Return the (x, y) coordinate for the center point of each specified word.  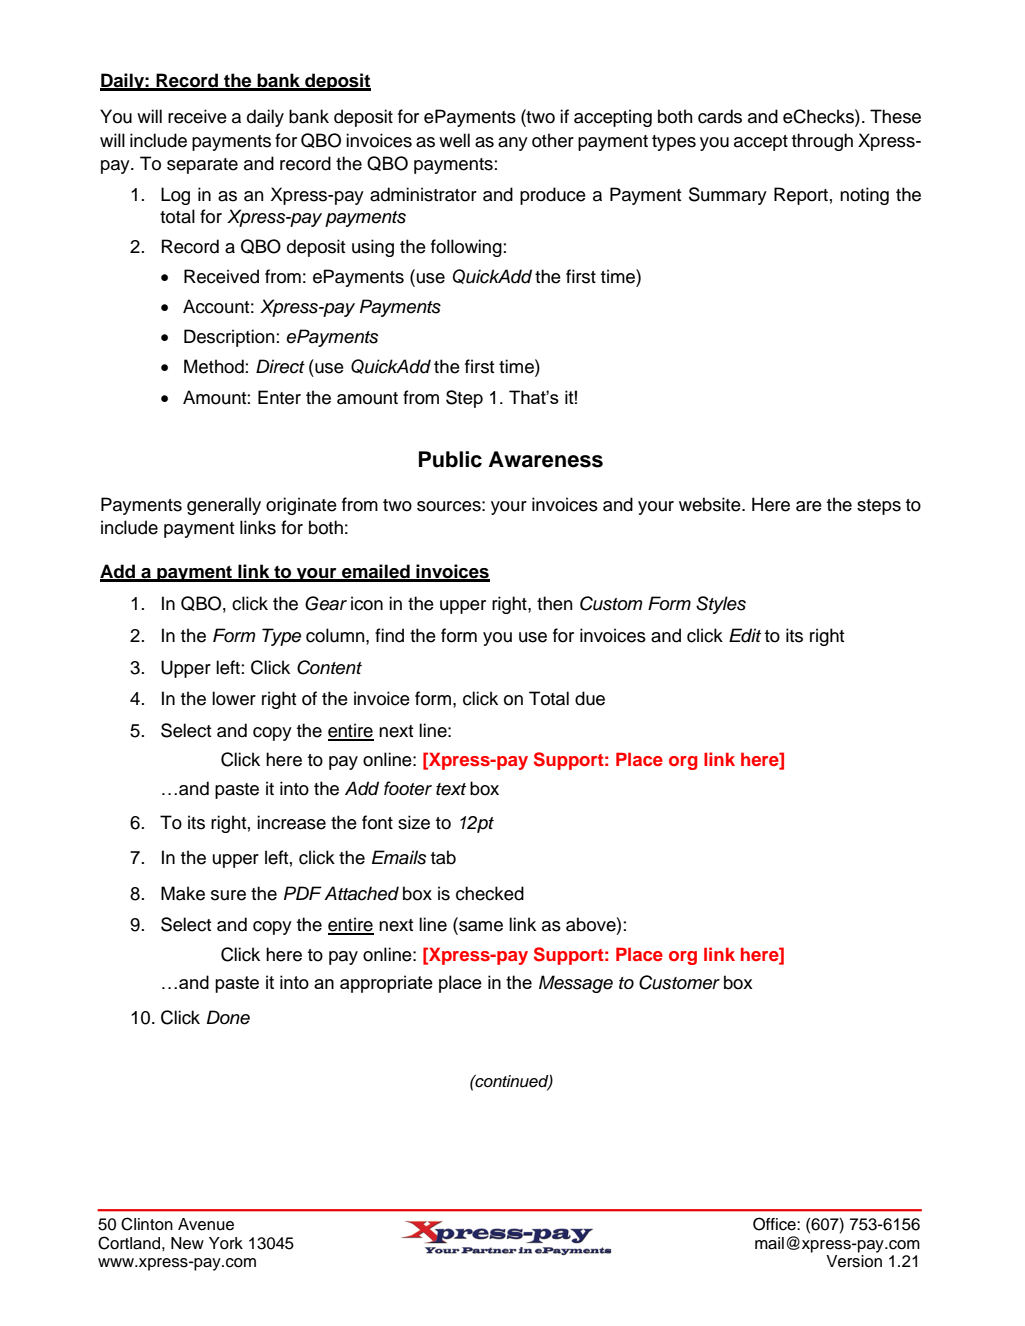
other (553, 140)
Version (854, 1261)
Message (576, 984)
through (822, 142)
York (226, 1243)
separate (202, 166)
